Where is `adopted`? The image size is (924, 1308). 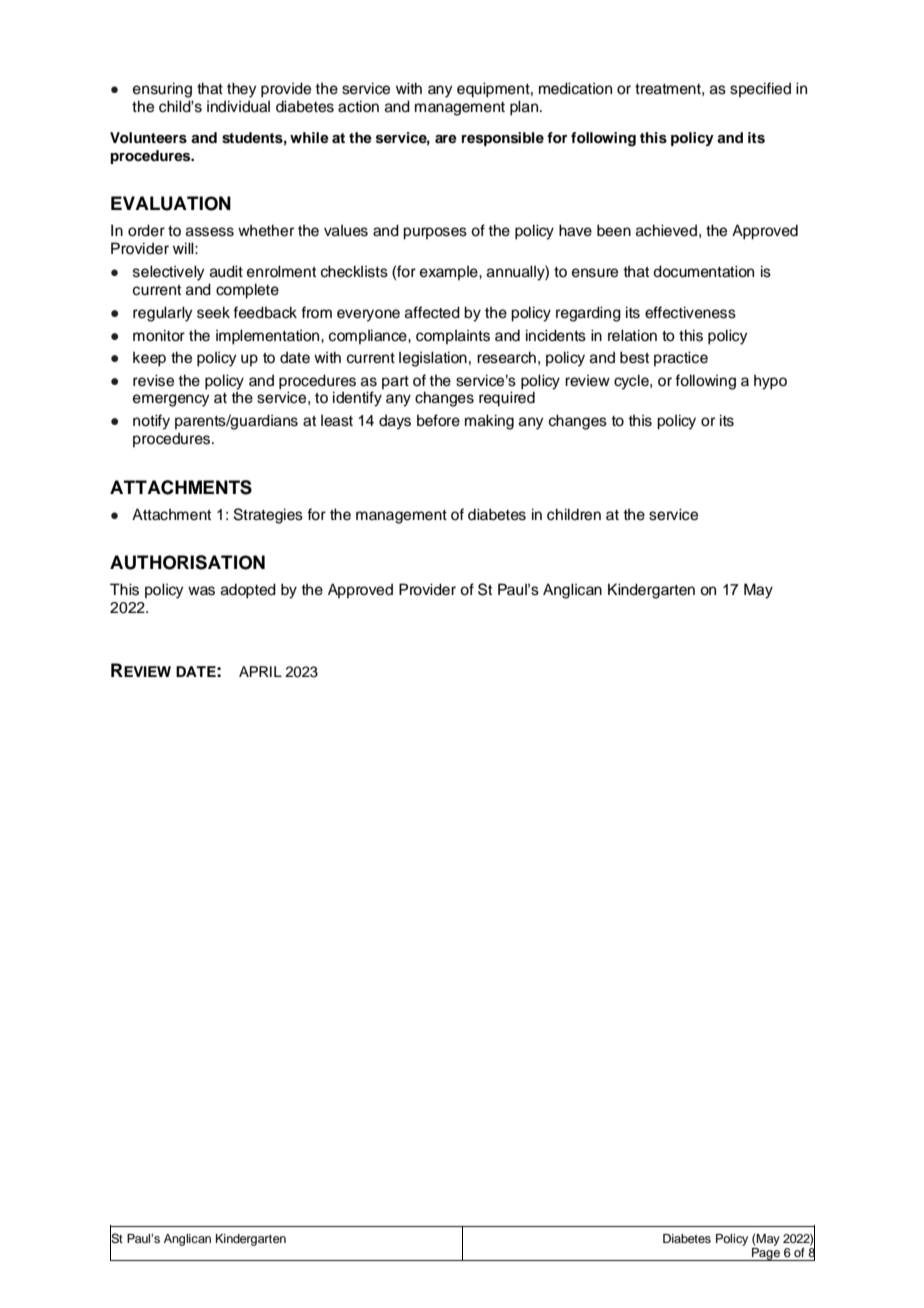
adopted is located at coordinates (248, 591).
